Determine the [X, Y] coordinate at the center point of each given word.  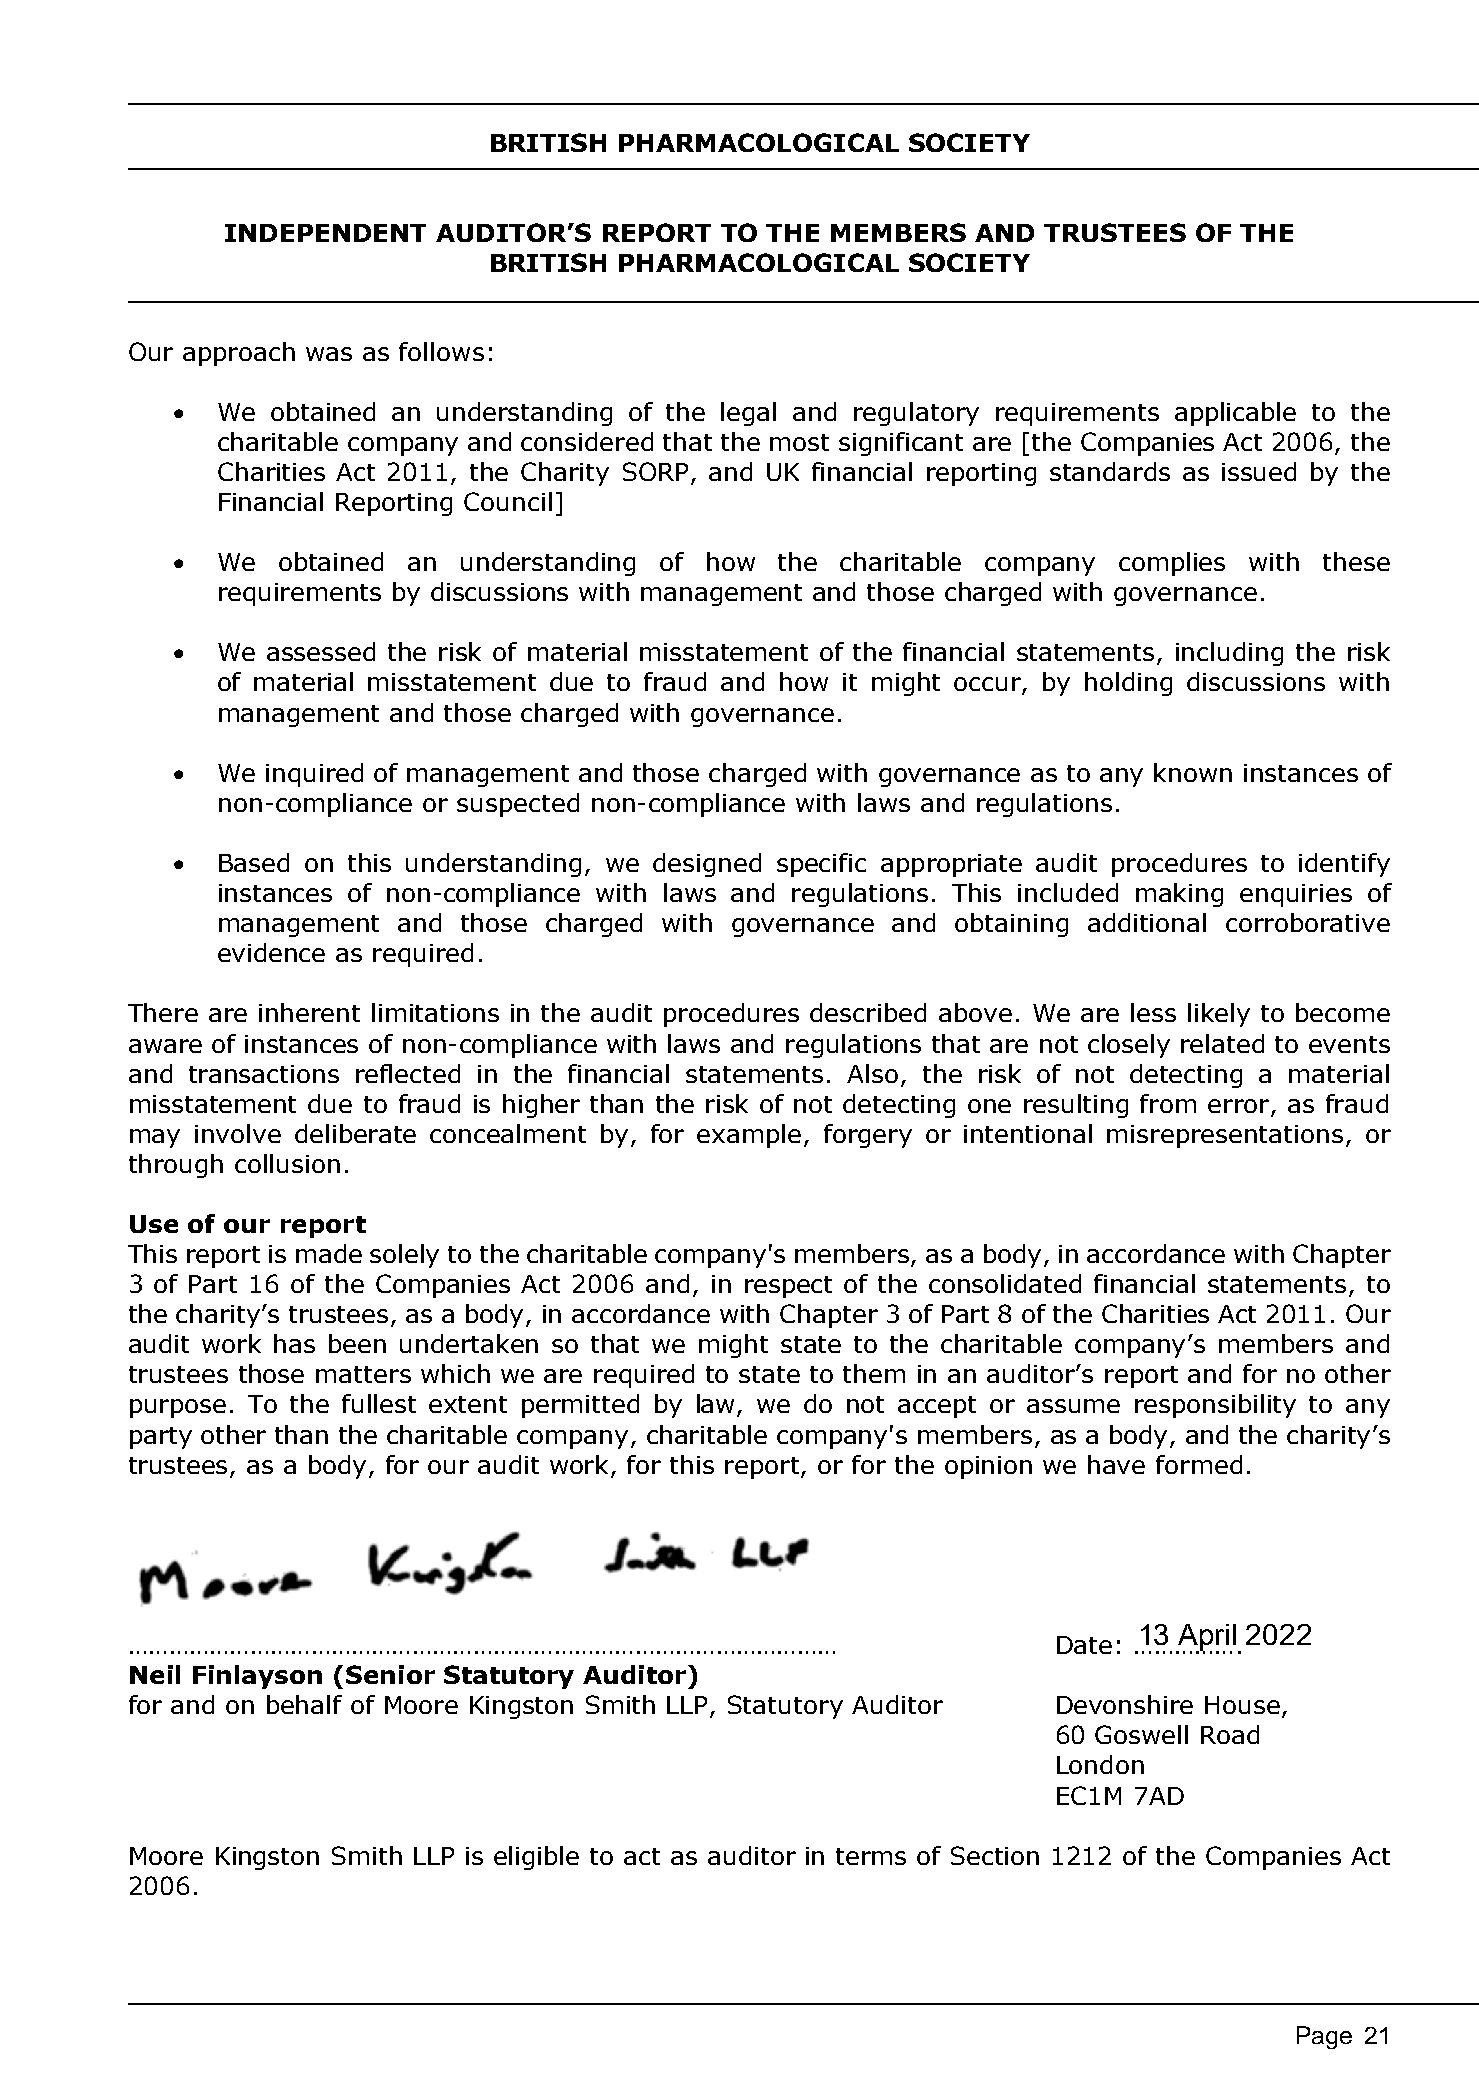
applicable [1235, 414]
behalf [304, 1704]
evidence [271, 952]
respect [788, 1287]
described [868, 1012]
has [294, 1343]
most [799, 442]
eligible [536, 1858]
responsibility [1215, 1406]
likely [1219, 1015]
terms [871, 1856]
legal [748, 414]
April [1207, 1639]
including [1229, 654]
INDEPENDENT [325, 233]
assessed [321, 651]
